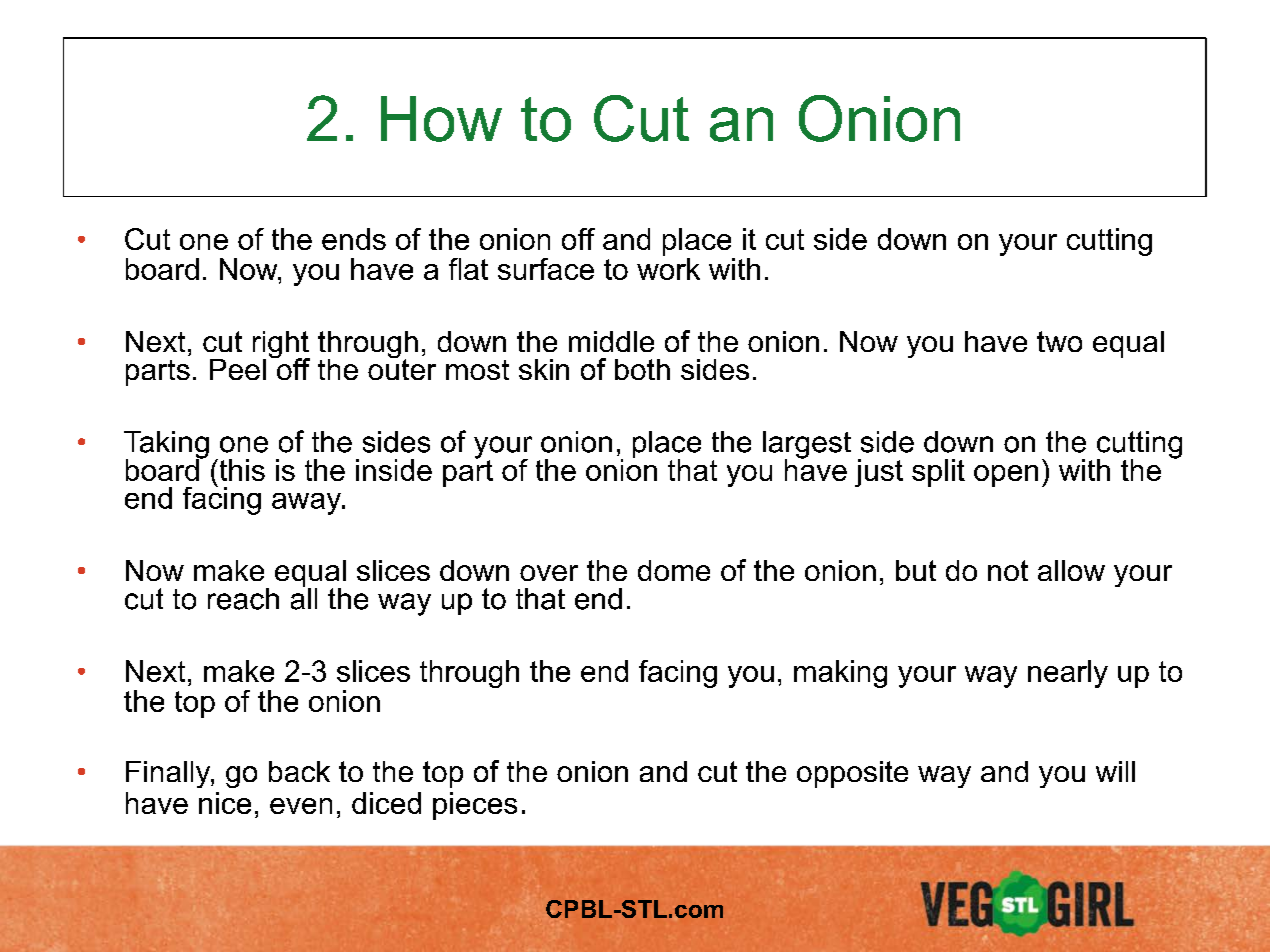 The image size is (1270, 952). What do you see at coordinates (807, 446) in the screenshot?
I see `largest` at bounding box center [807, 446].
